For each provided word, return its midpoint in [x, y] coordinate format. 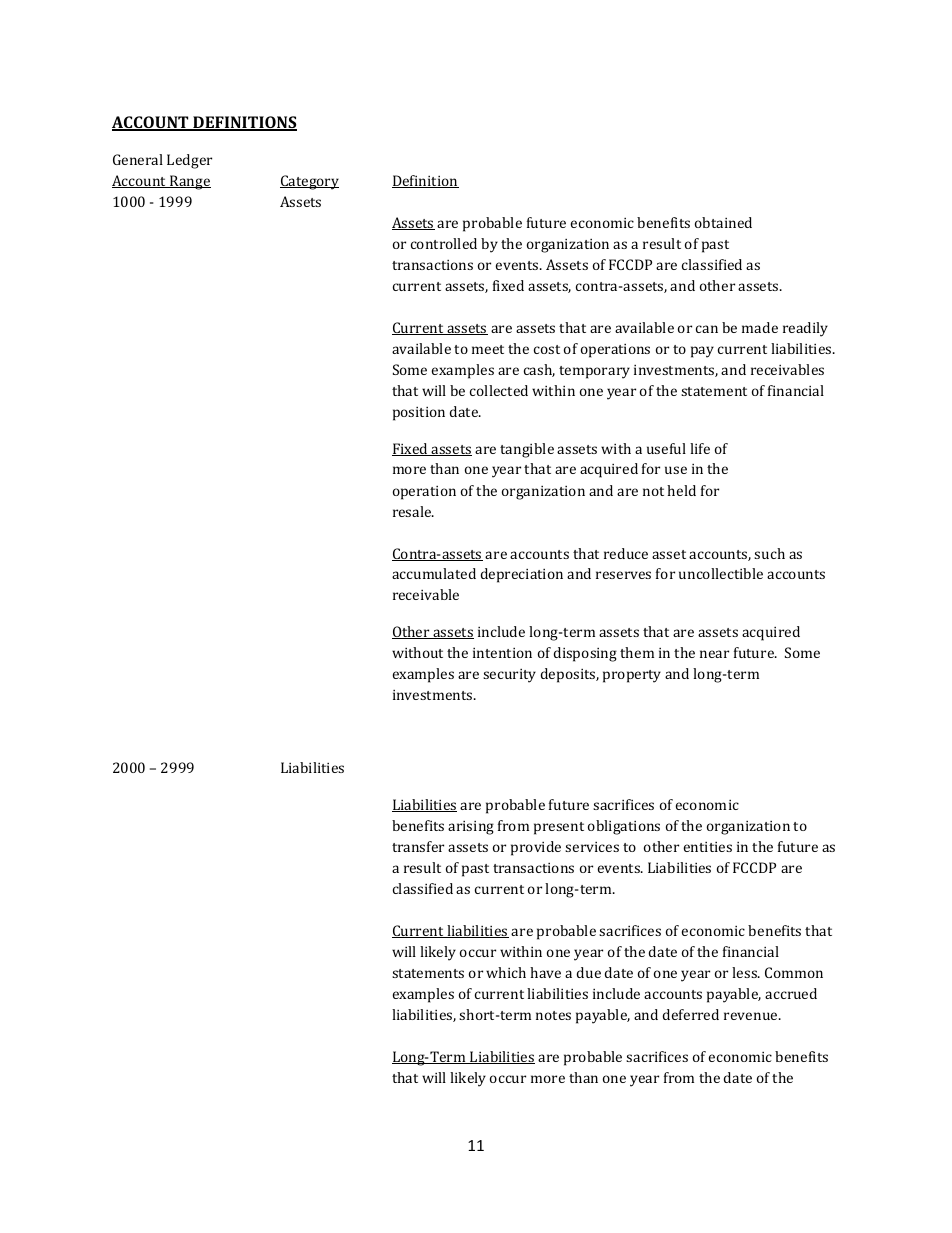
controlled [444, 243]
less [745, 972]
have [545, 972]
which [506, 972]
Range [189, 182]
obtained [723, 222]
